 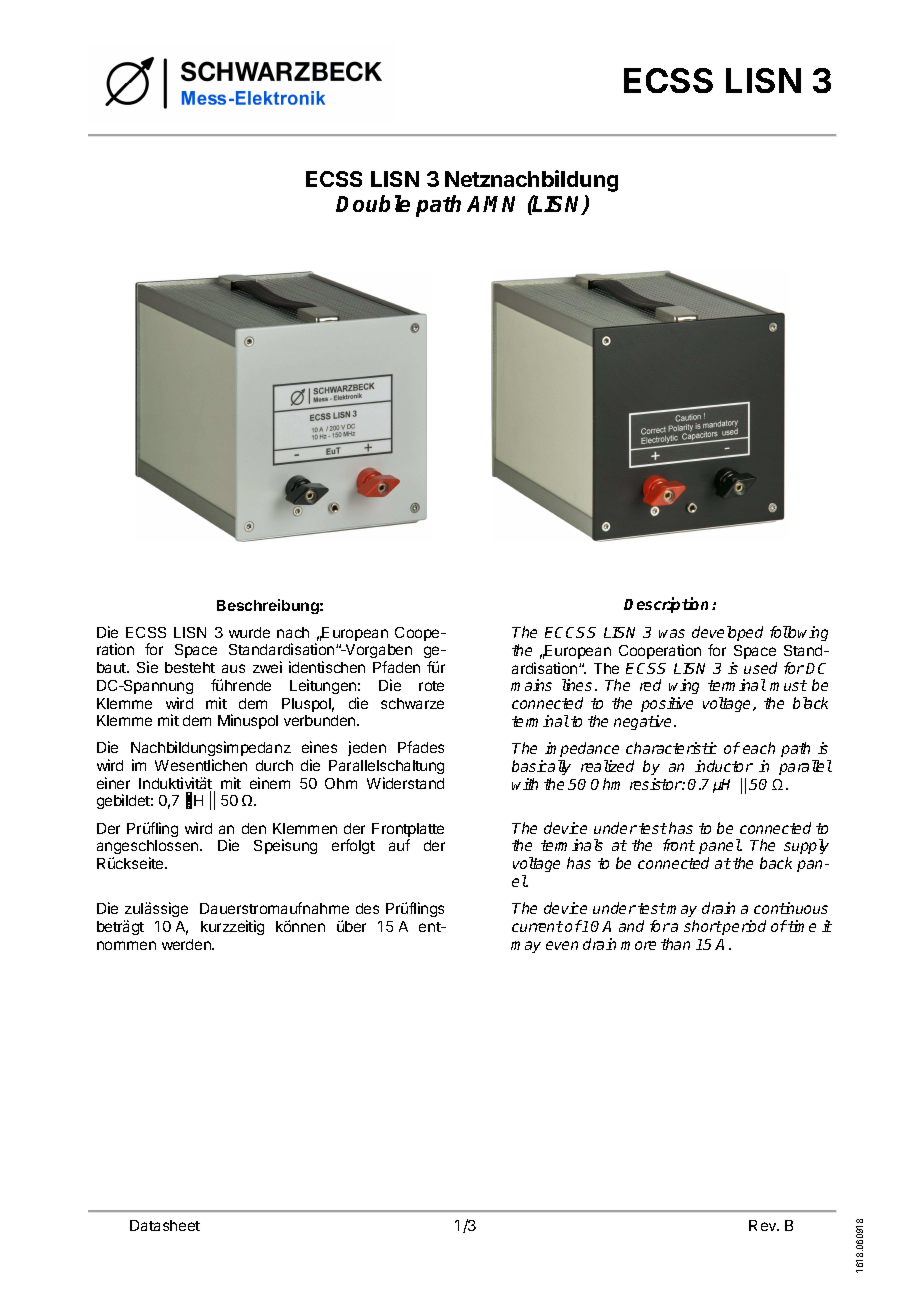 I want to click on was, so click(x=672, y=633).
